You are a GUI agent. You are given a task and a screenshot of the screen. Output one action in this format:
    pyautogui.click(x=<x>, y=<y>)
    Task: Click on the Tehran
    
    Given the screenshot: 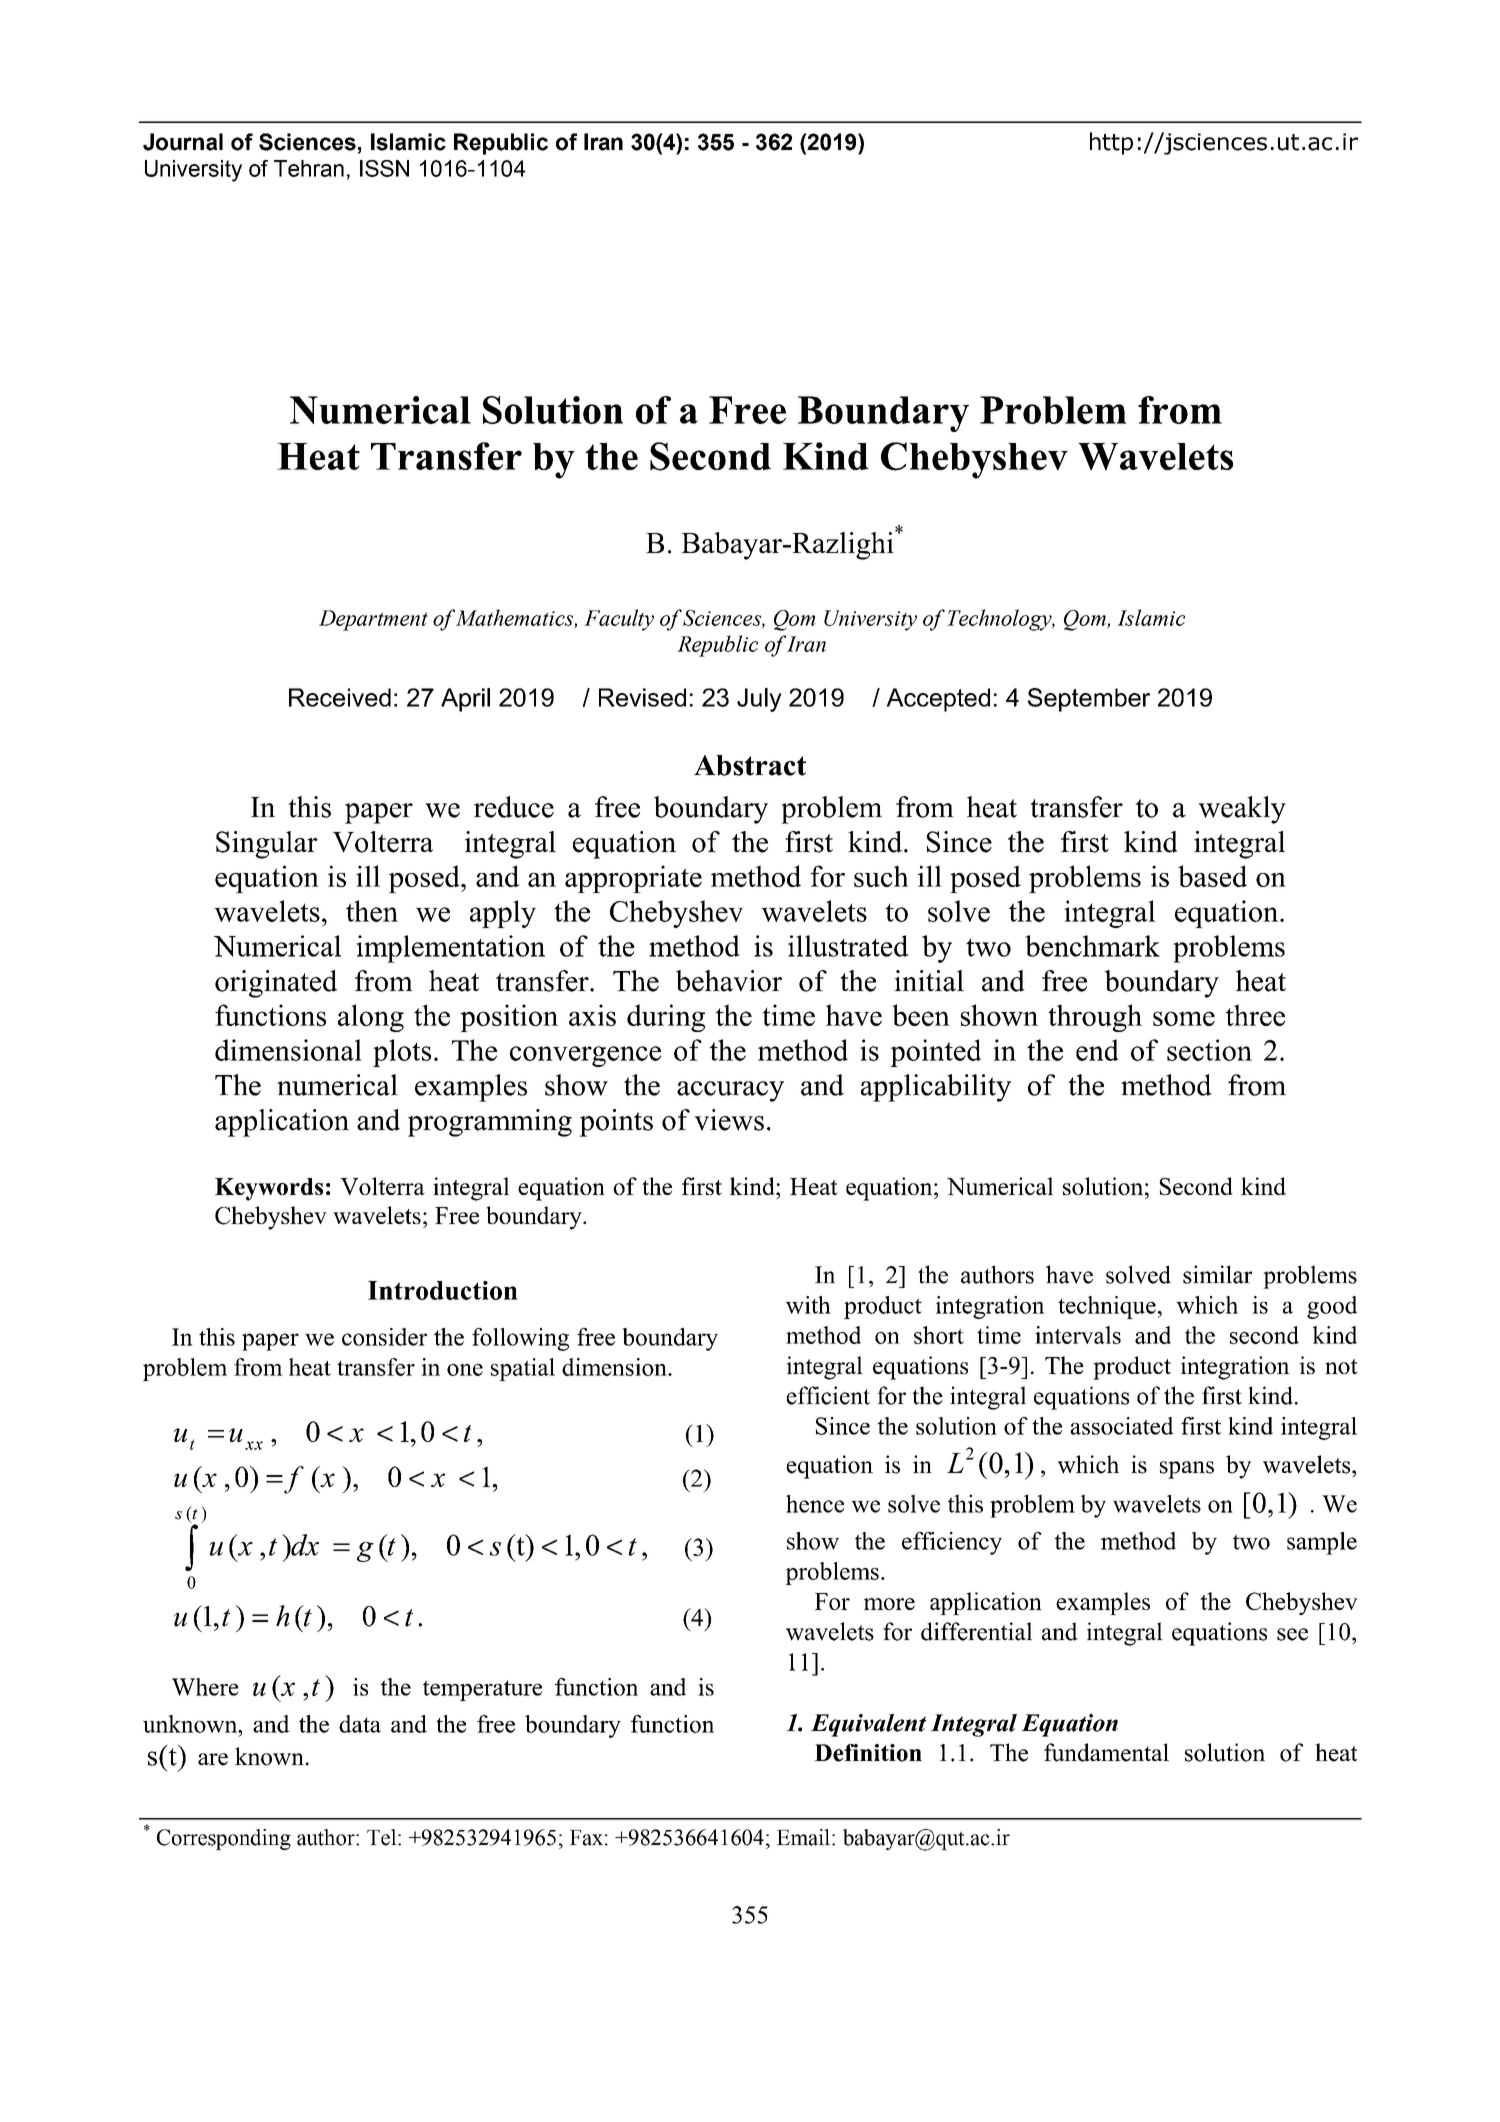 What is the action you would take?
    pyautogui.click(x=309, y=168)
